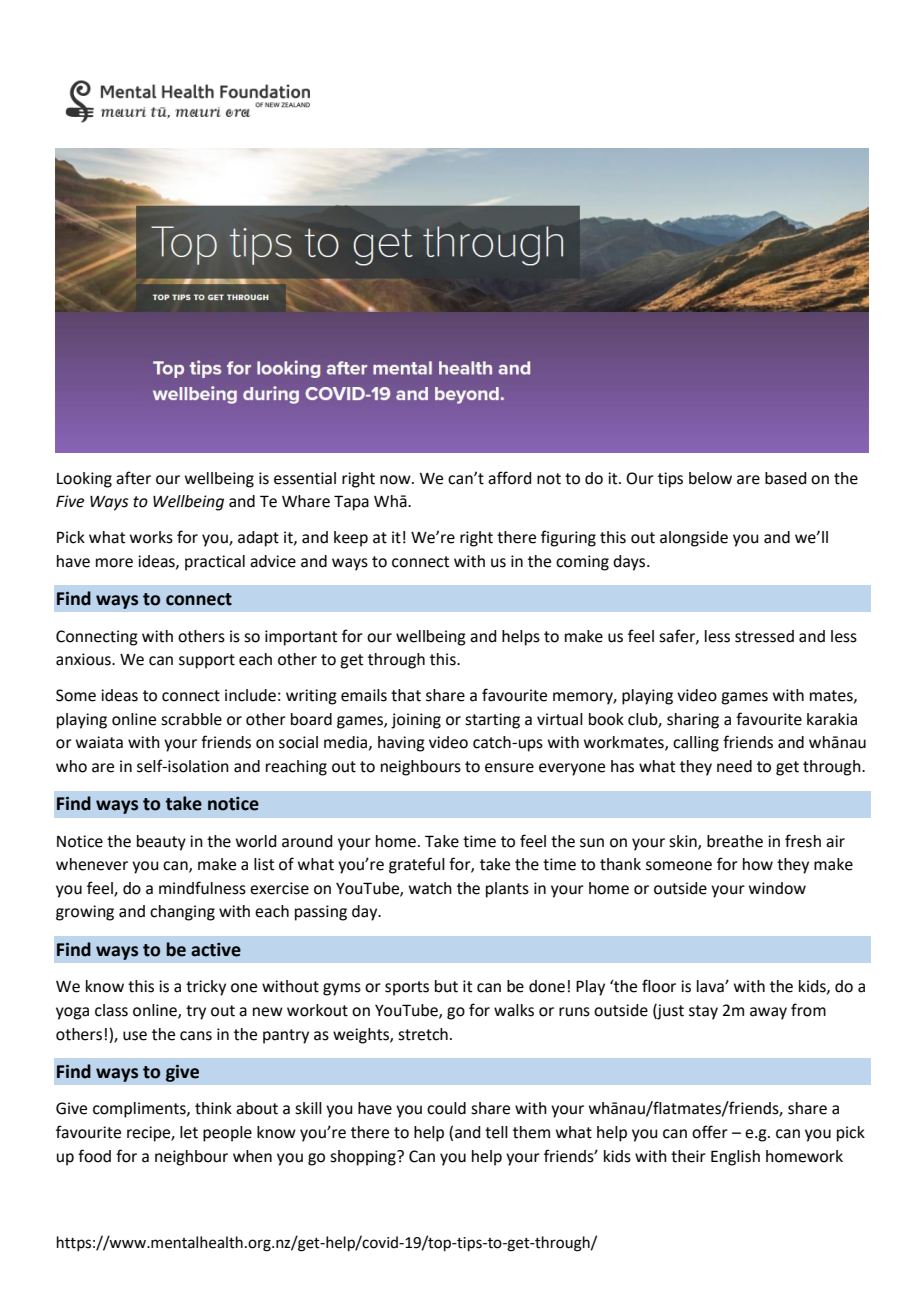  Describe the element at coordinates (191, 719) in the screenshot. I see `scrabble` at that location.
